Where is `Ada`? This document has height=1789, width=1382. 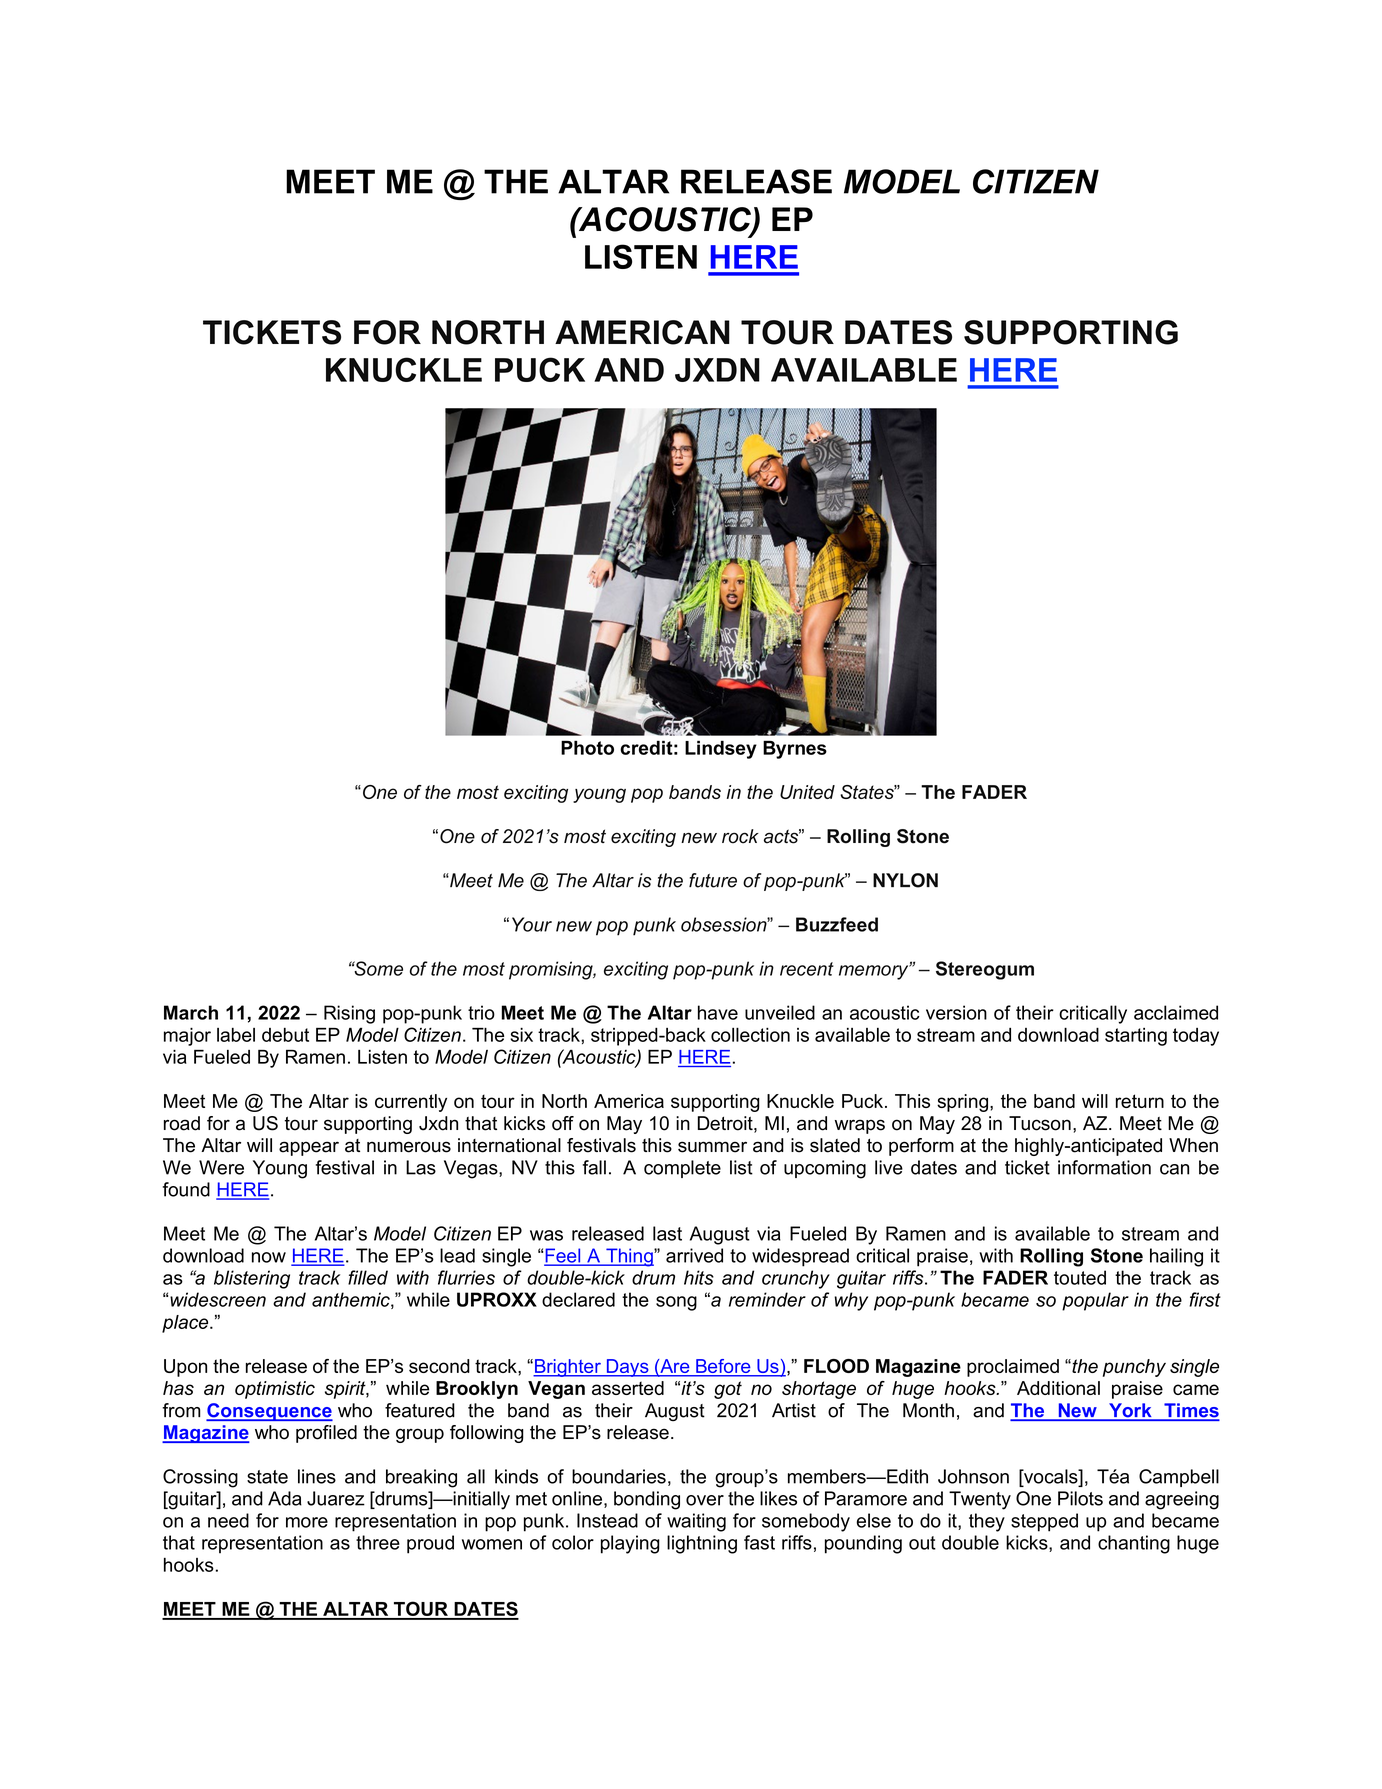 Ada is located at coordinates (285, 1498).
